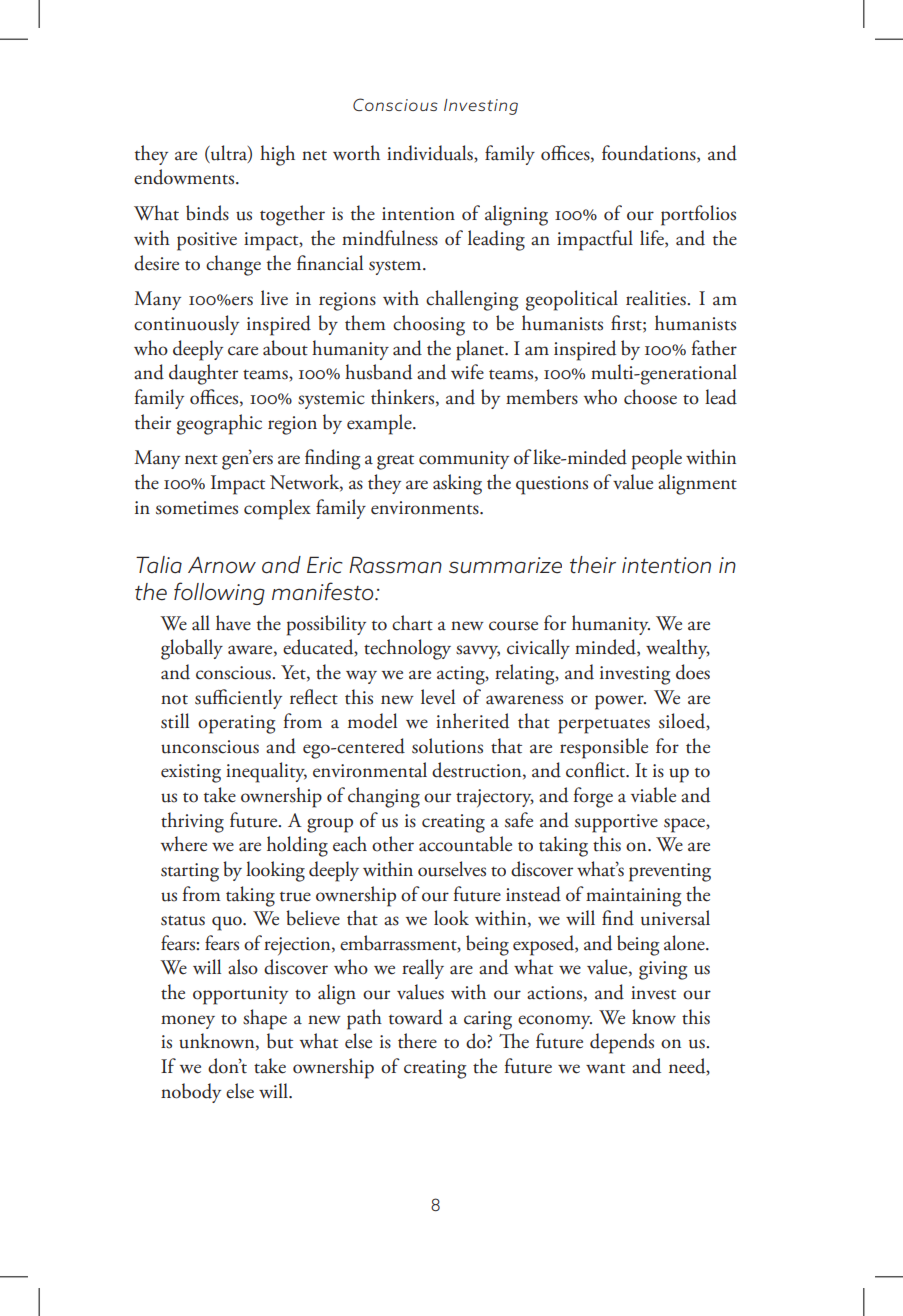 This image has width=903, height=1316. Describe the element at coordinates (236, 724) in the image. I see `operating` at that location.
